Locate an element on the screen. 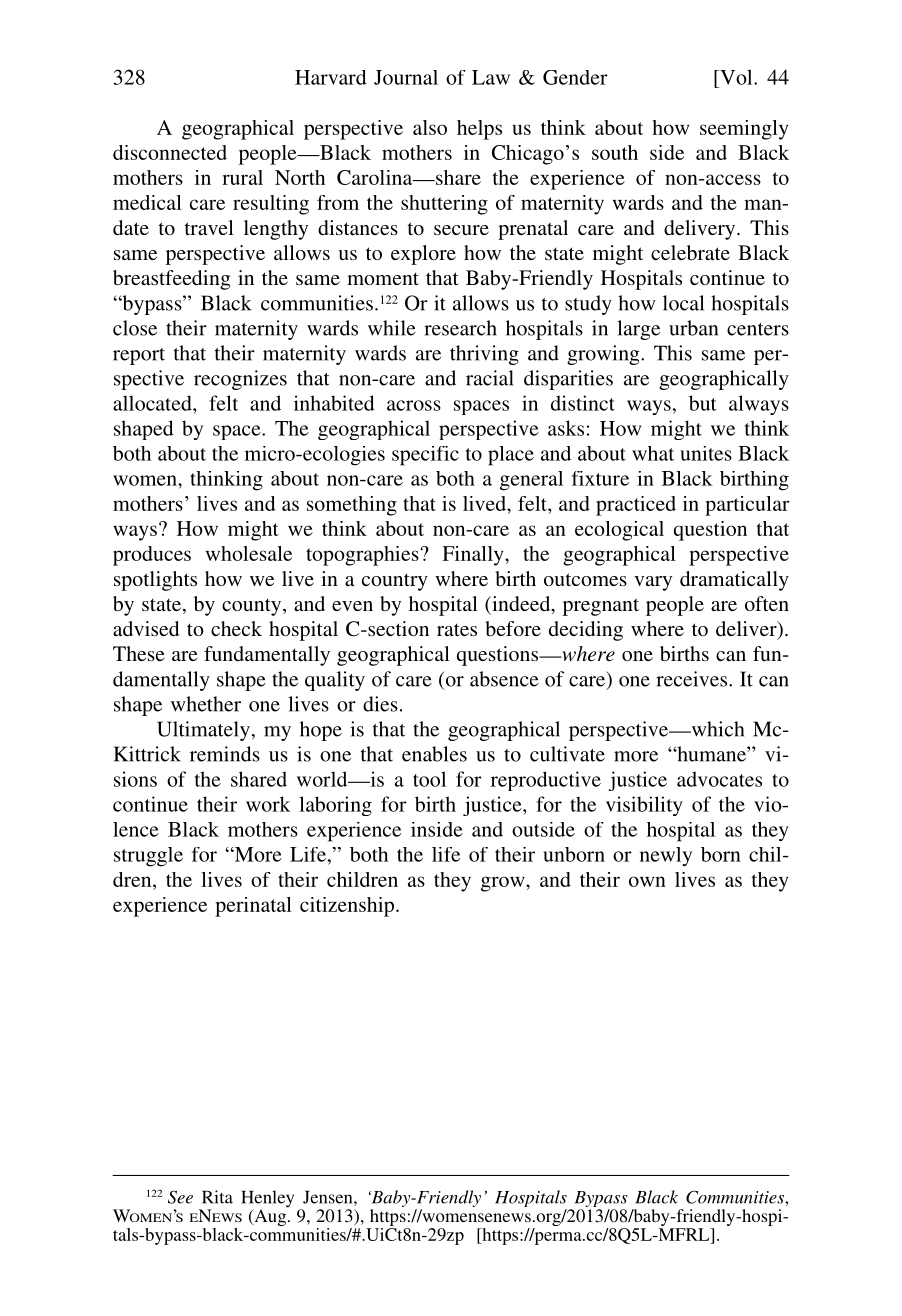  Henley is located at coordinates (267, 1200).
